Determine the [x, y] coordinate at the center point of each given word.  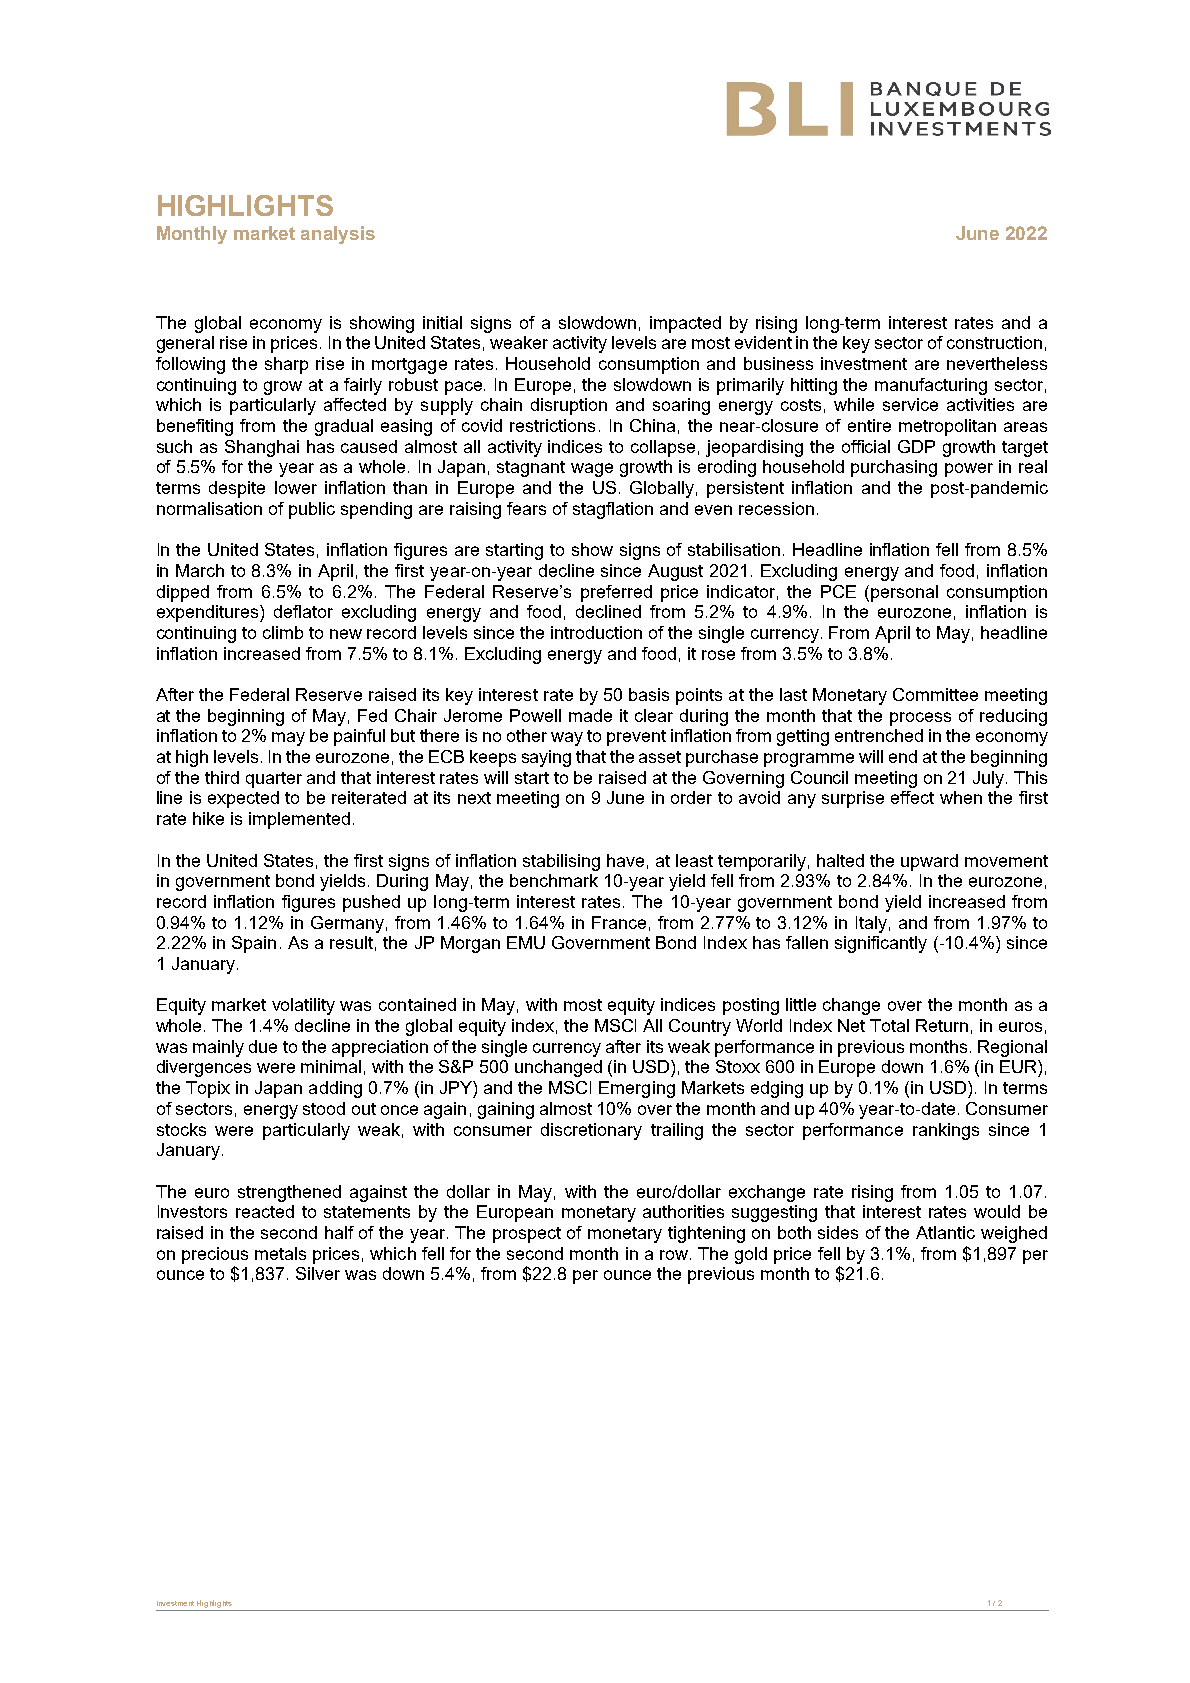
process [920, 719]
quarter [274, 780]
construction [994, 342]
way [567, 739]
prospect [527, 1235]
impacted [685, 324]
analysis [338, 235]
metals [280, 1253]
